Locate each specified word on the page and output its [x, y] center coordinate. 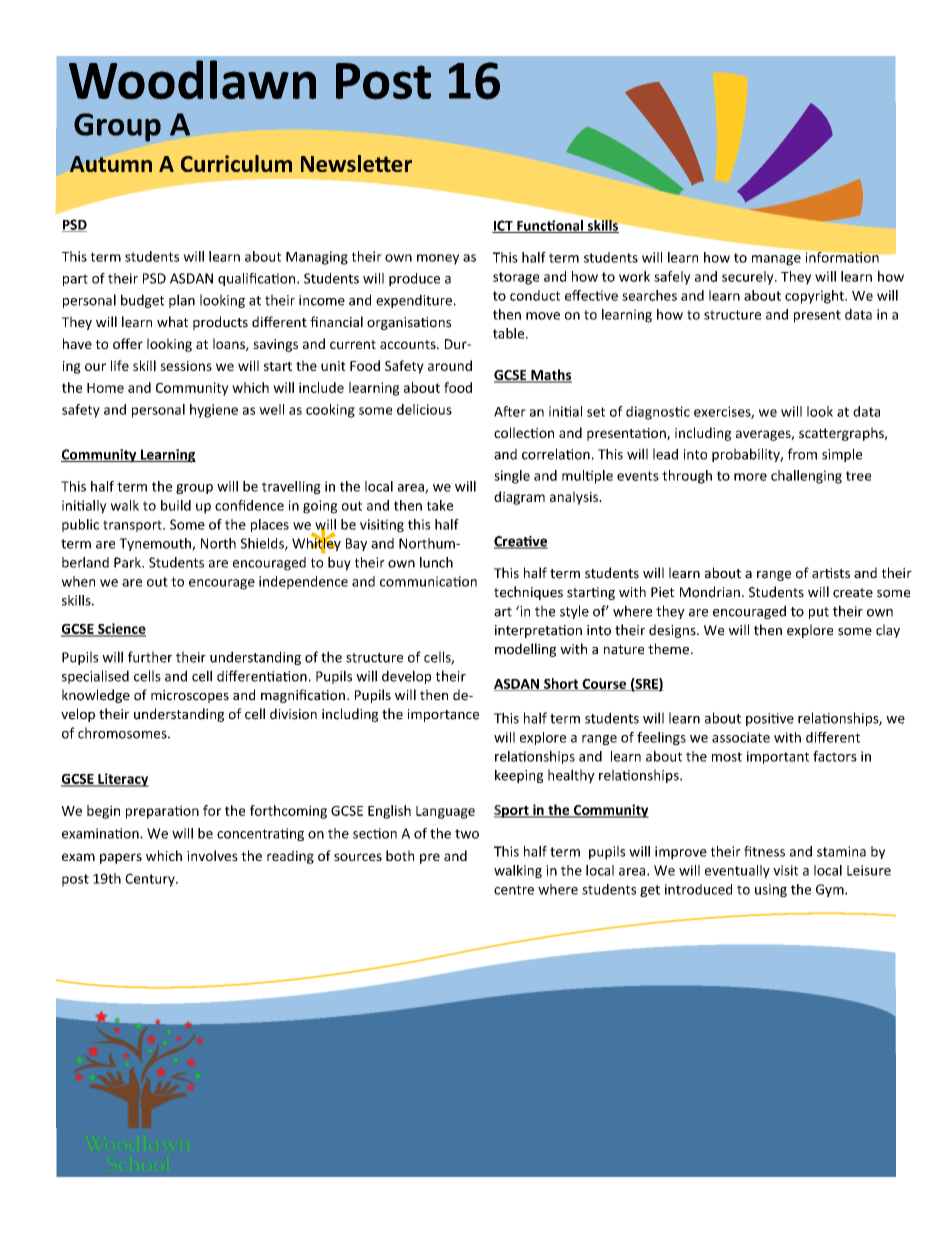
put [819, 613]
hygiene [214, 411]
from [802, 454]
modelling [525, 650]
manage [776, 260]
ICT [503, 226]
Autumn [111, 164]
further [150, 657]
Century [151, 880]
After [510, 411]
